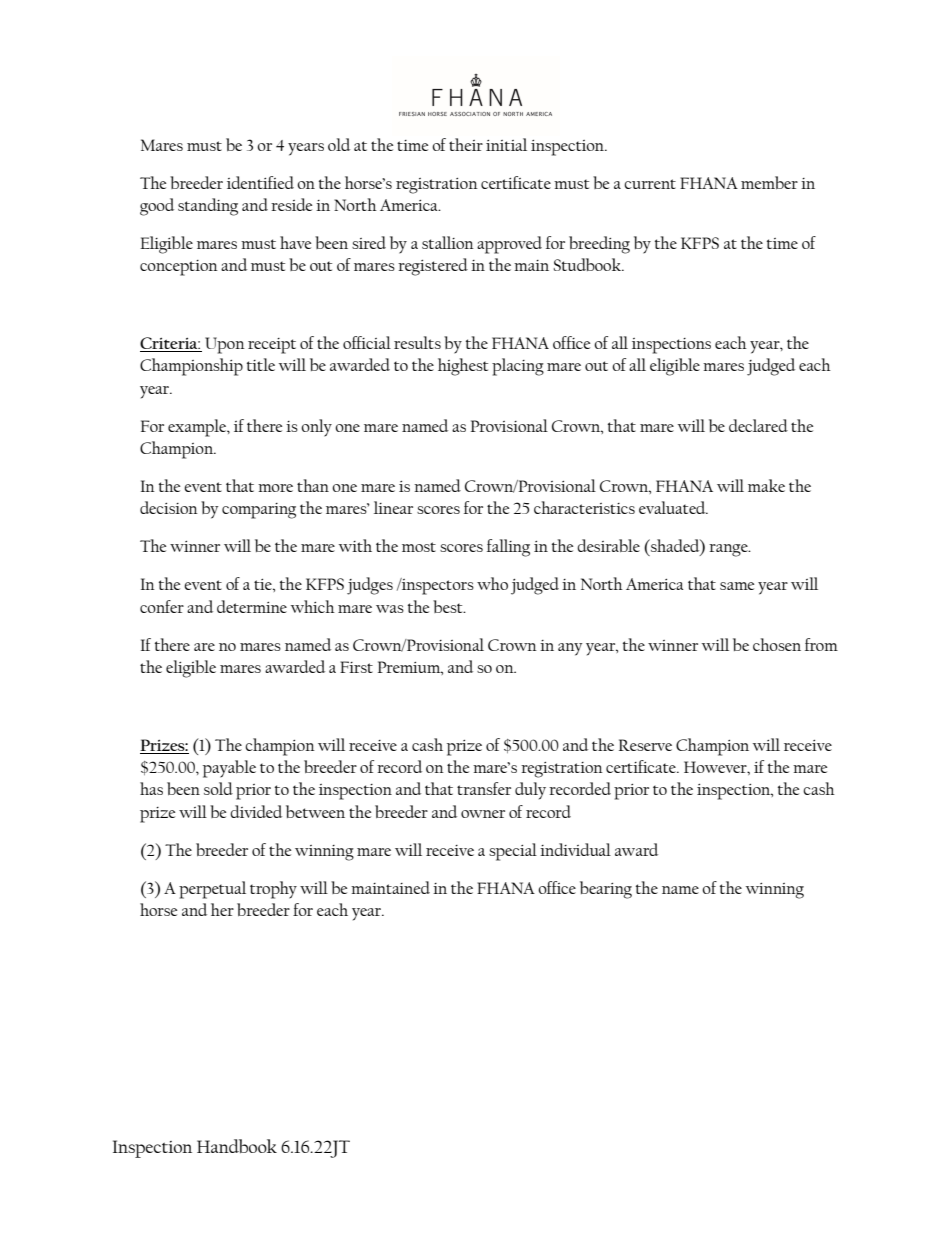  What do you see at coordinates (484, 788) in the page?
I see `transfer` at bounding box center [484, 788].
